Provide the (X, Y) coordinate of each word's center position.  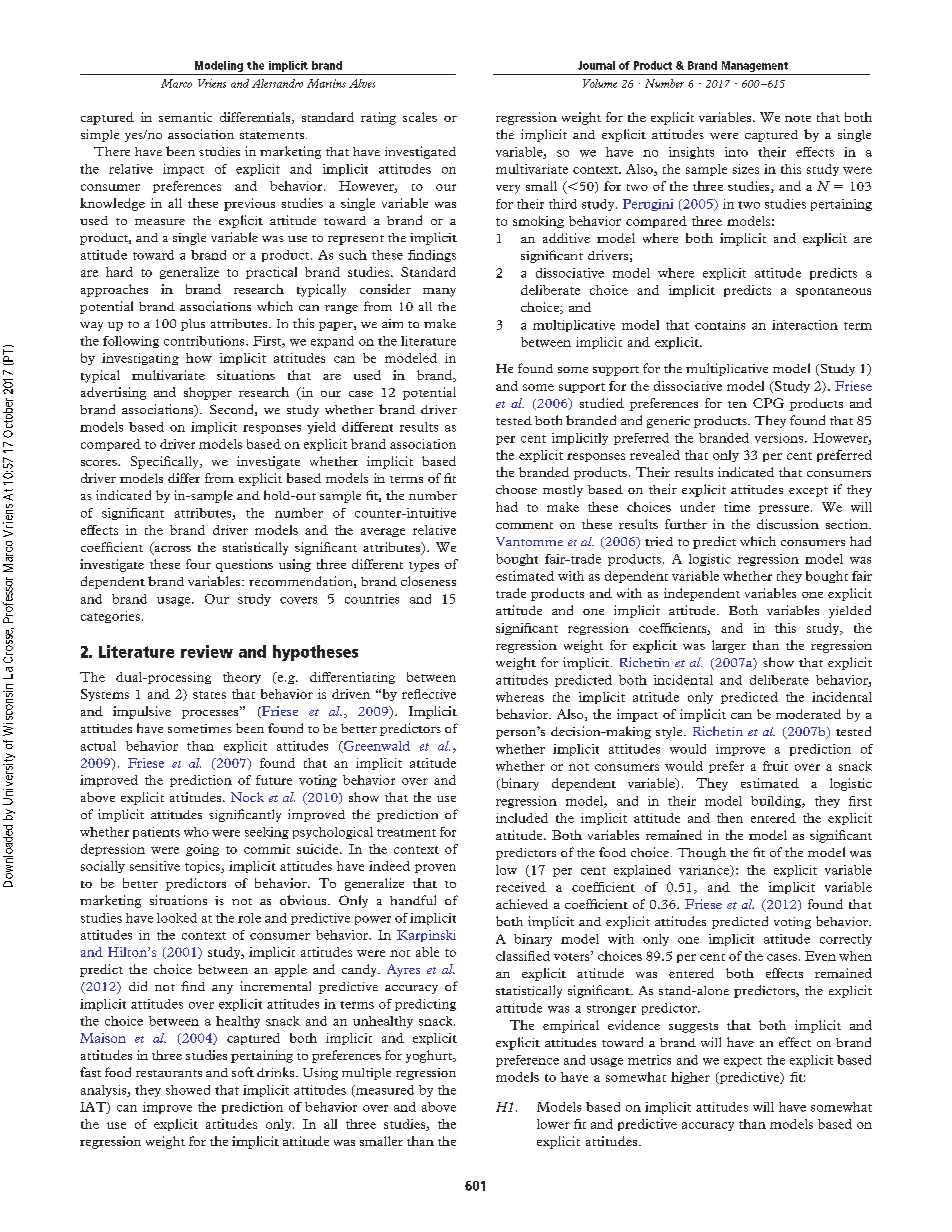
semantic (185, 117)
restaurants (169, 1073)
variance (705, 871)
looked (177, 918)
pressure (785, 509)
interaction (805, 325)
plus (193, 325)
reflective (429, 694)
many (439, 292)
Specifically (166, 462)
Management (754, 68)
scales (420, 117)
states (209, 695)
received (521, 887)
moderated (808, 714)
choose (516, 489)
